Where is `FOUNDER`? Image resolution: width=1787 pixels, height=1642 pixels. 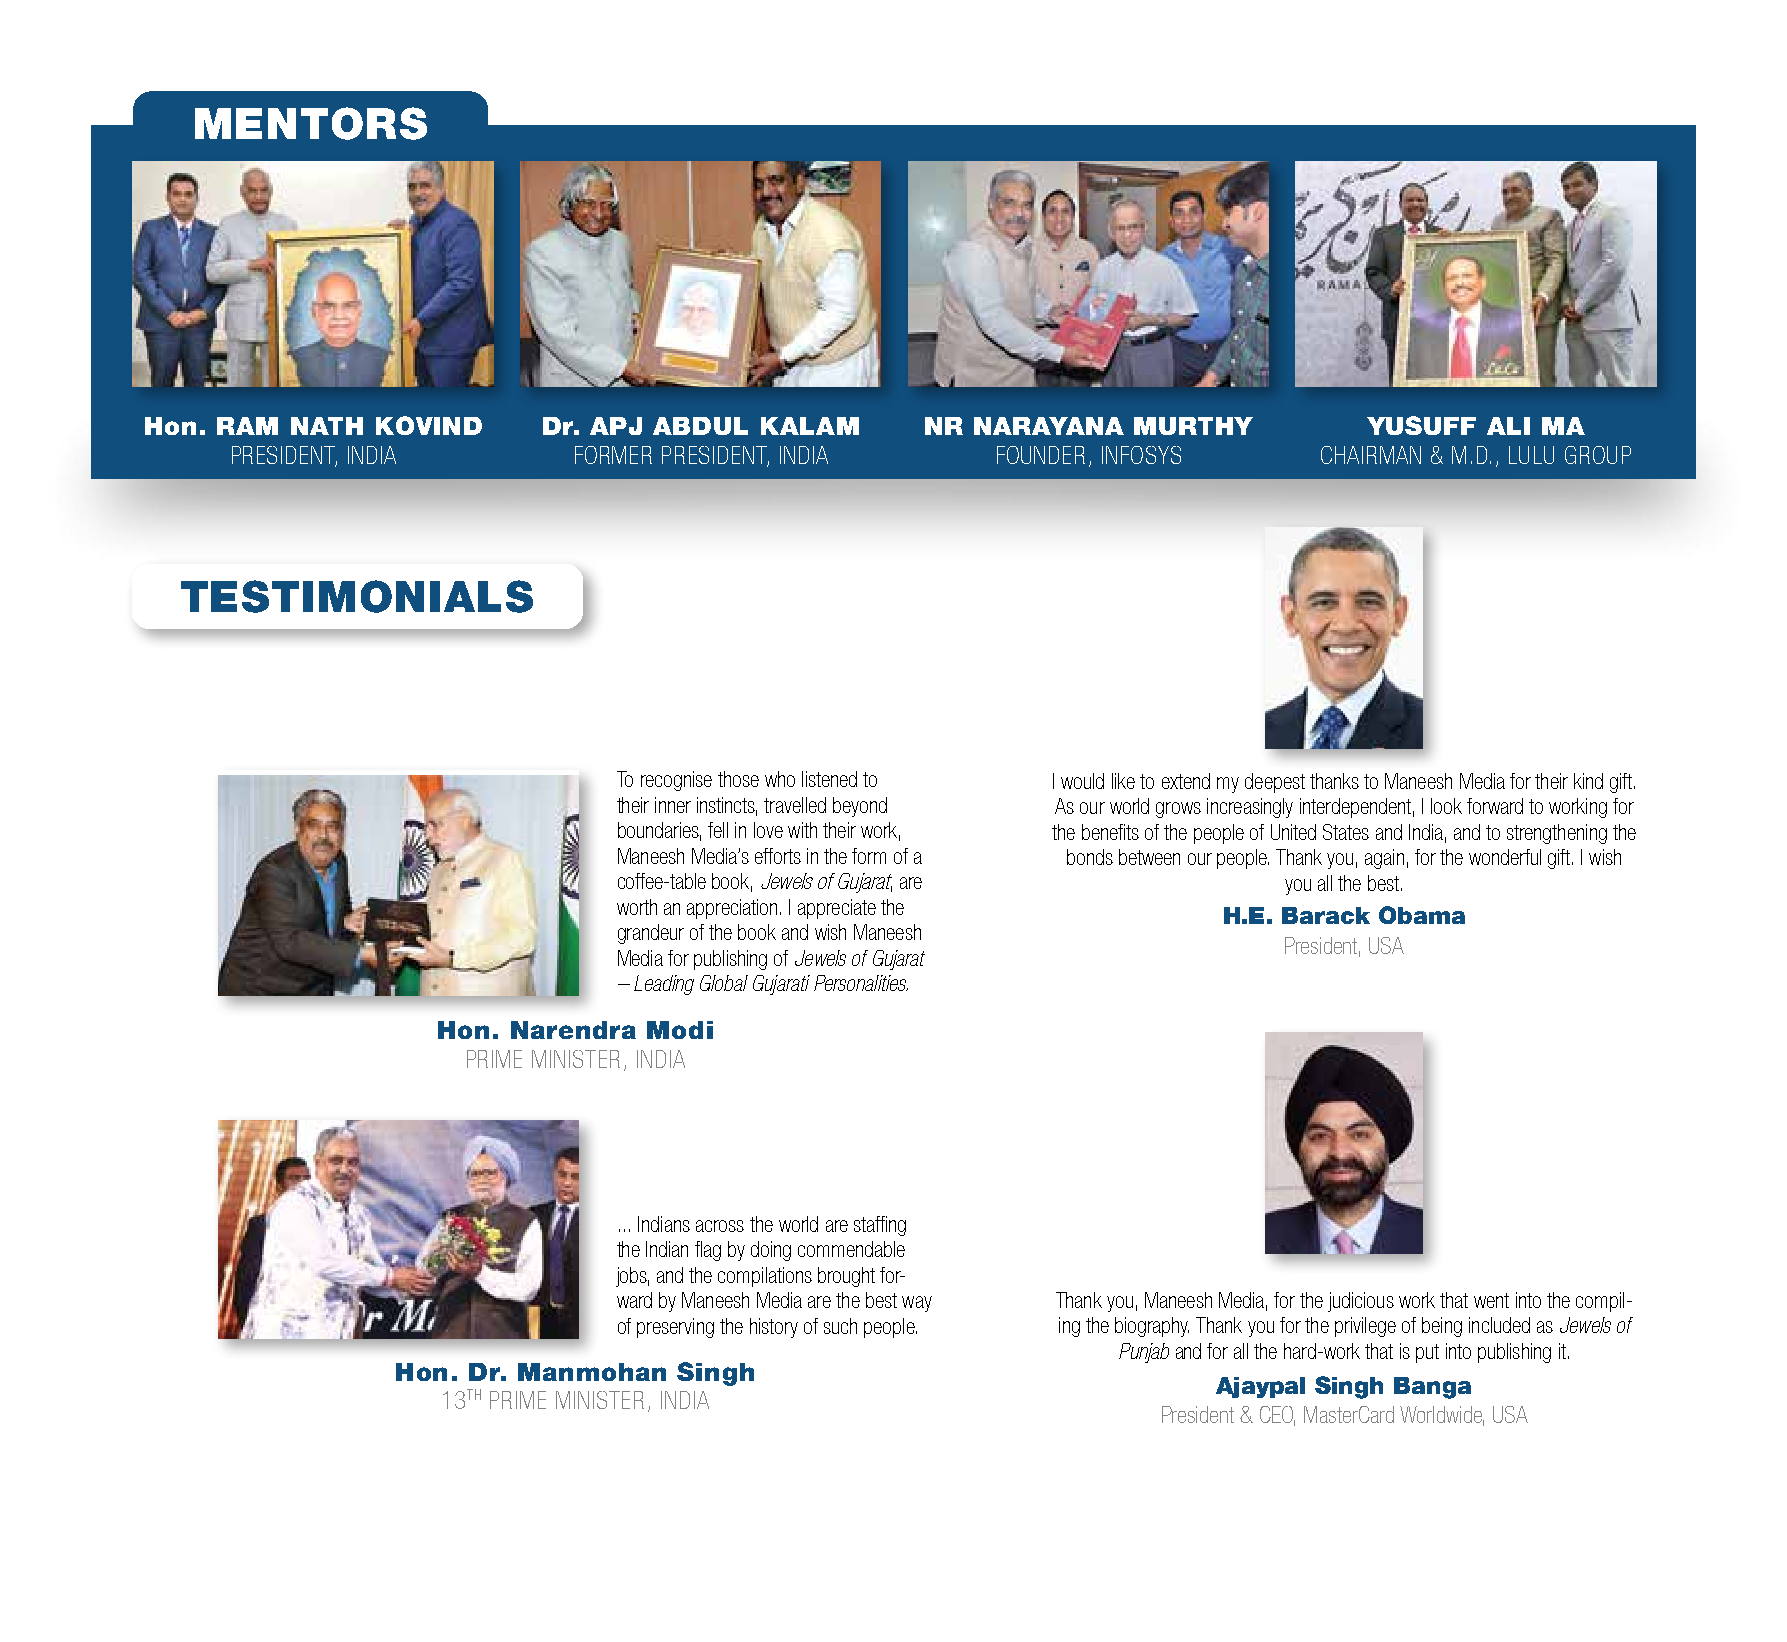
FOUNDER is located at coordinates (1041, 455).
